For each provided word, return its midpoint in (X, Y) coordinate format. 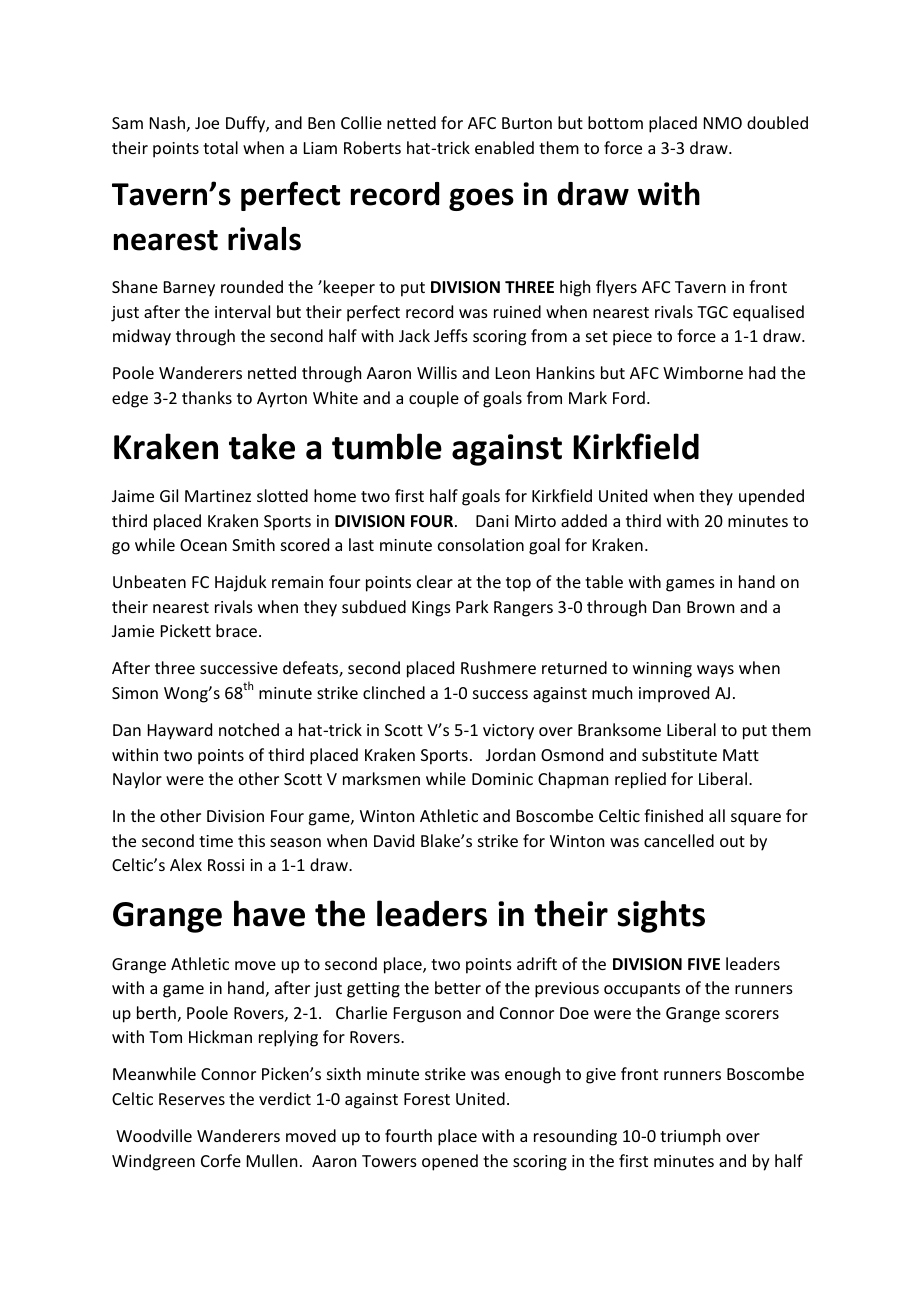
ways (715, 671)
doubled (777, 122)
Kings (431, 609)
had (762, 372)
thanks (207, 397)
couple (434, 399)
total (220, 147)
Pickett (186, 630)
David (394, 840)
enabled (504, 147)
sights (661, 916)
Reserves (192, 1099)
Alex (186, 864)
